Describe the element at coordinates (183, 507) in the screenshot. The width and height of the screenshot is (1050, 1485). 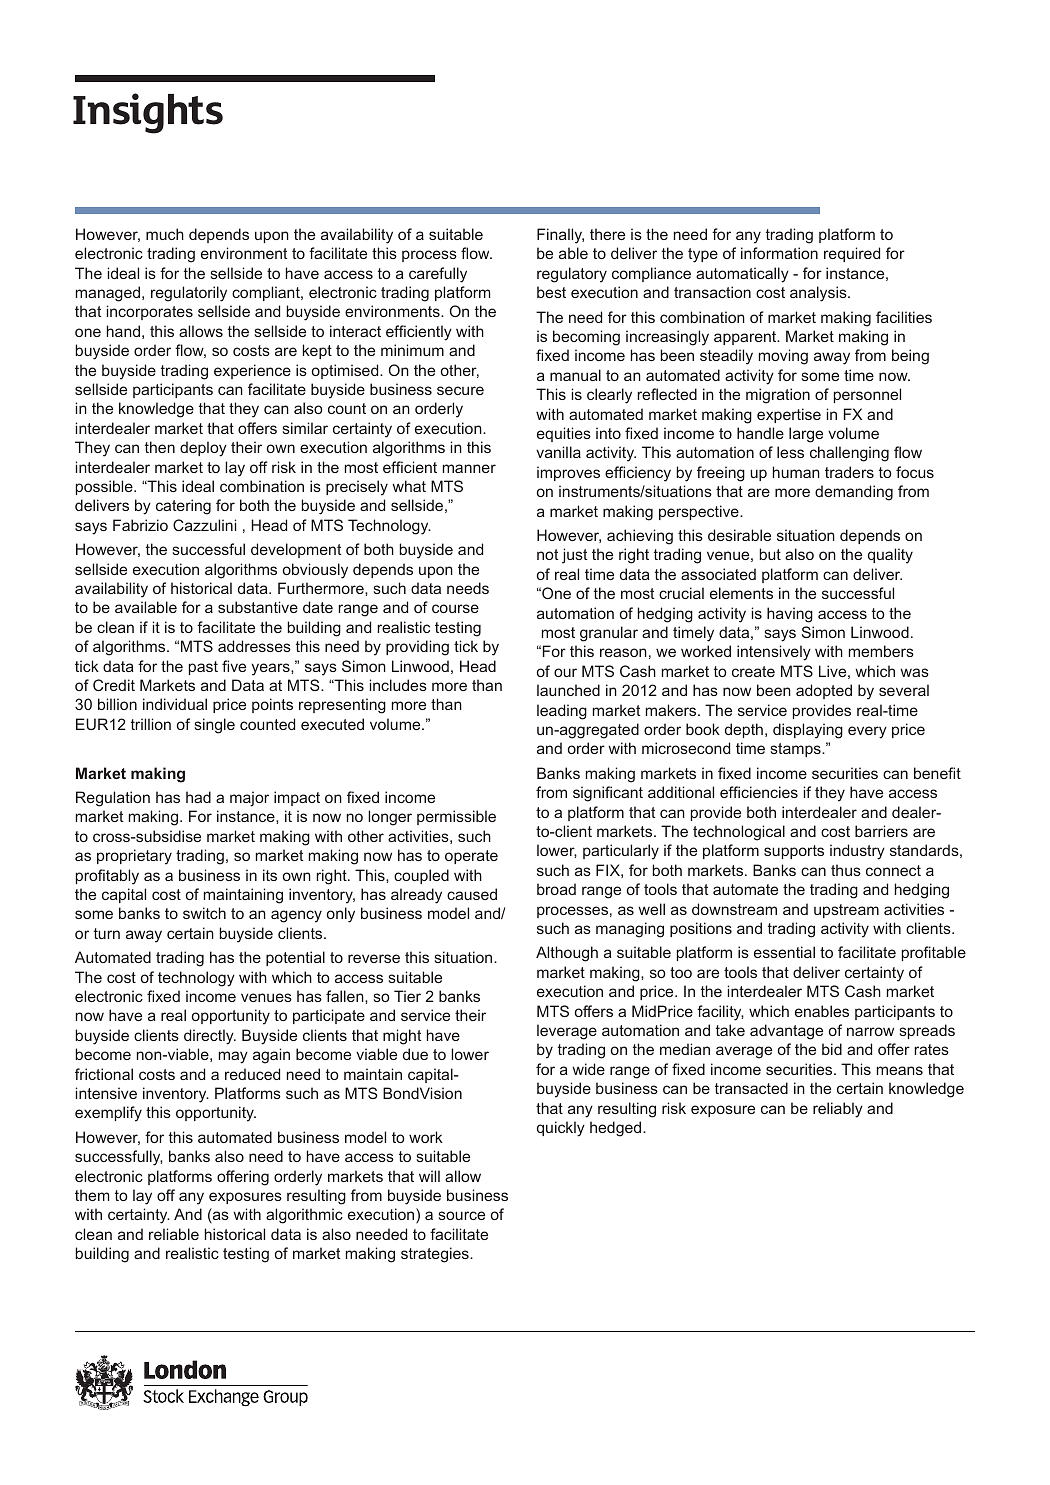
I see `catering` at that location.
